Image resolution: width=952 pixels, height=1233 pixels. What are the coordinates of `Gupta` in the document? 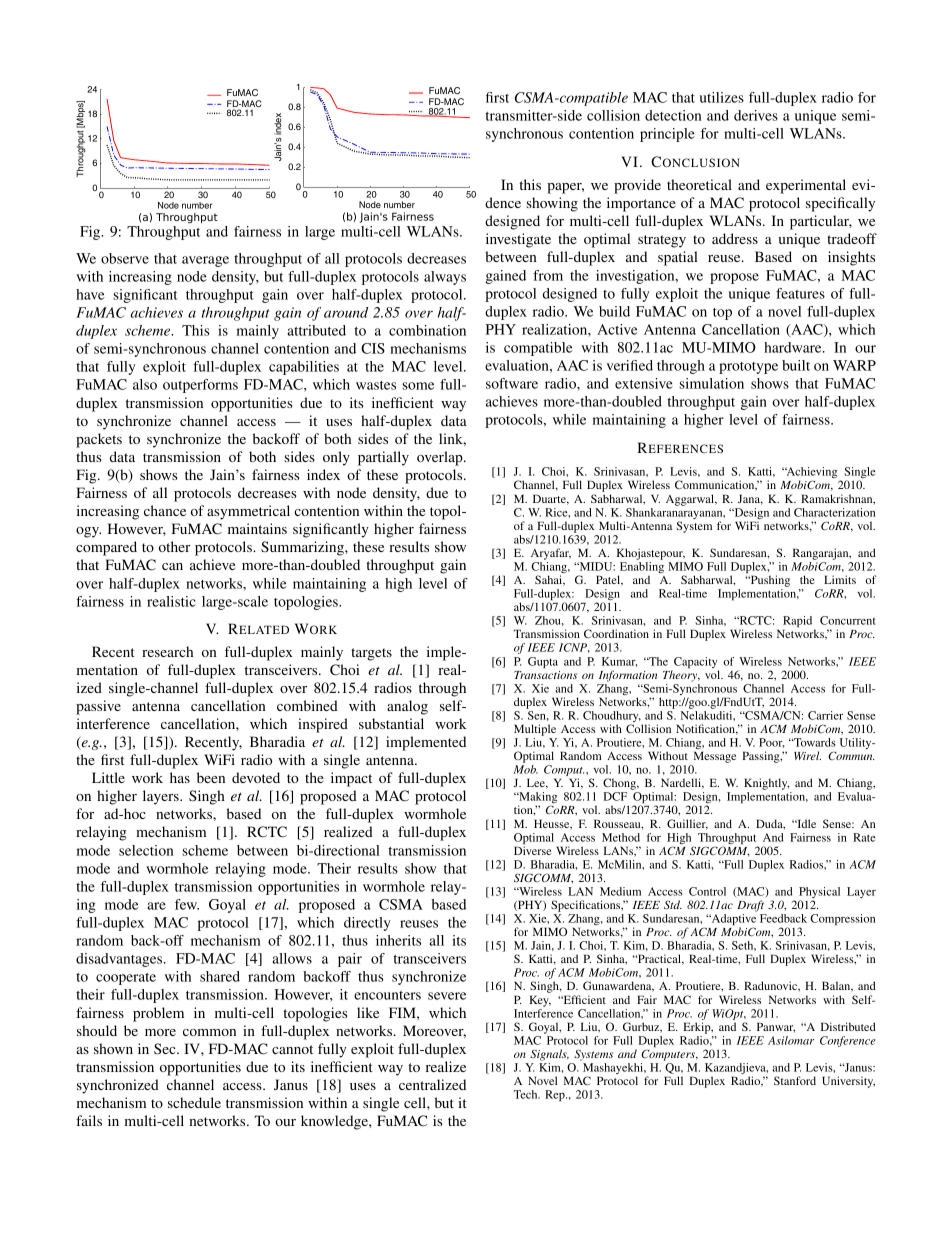 It's located at (543, 662).
